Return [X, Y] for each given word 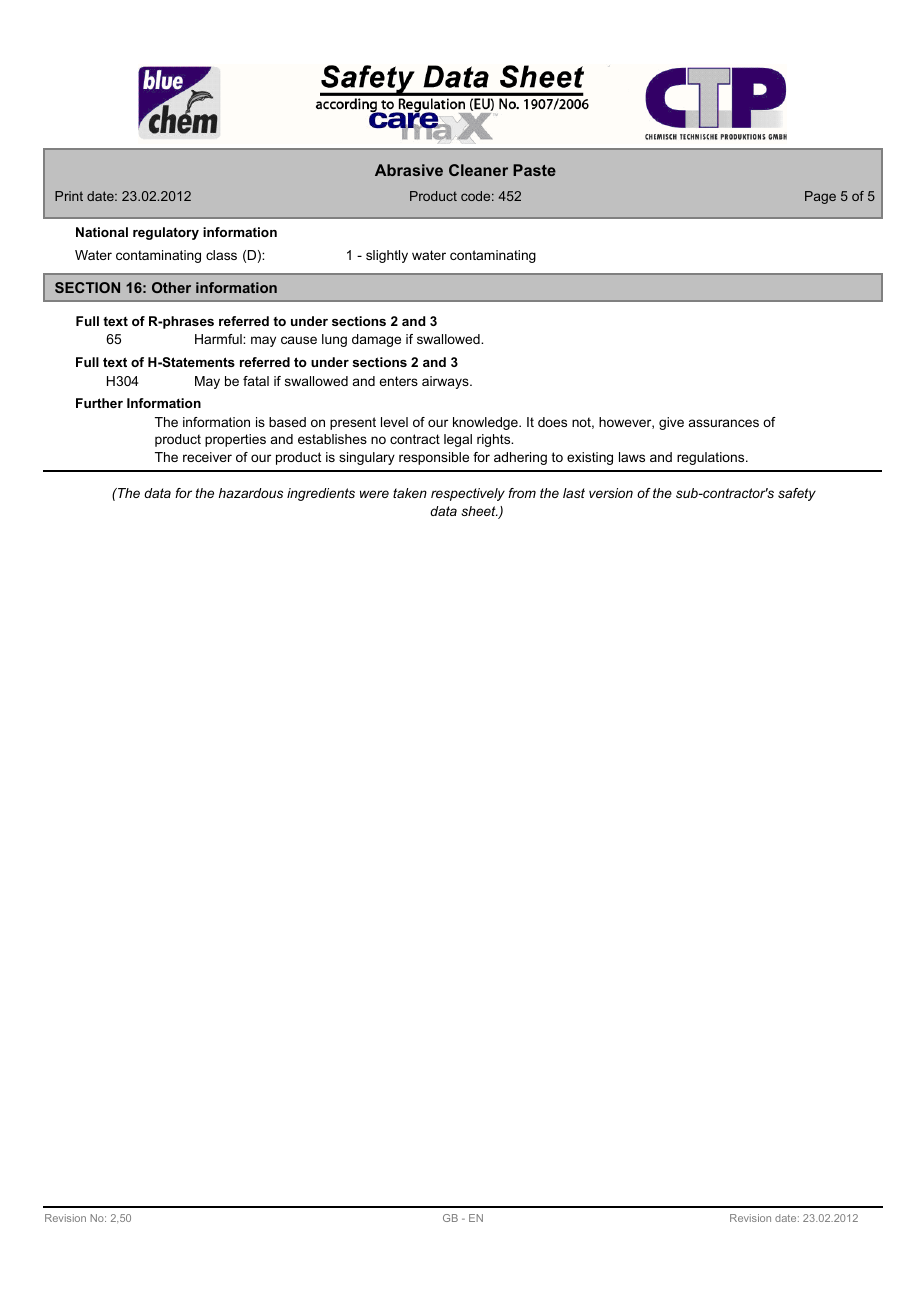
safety [797, 494]
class [221, 255]
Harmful [219, 339]
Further [99, 403]
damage [376, 340]
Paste [534, 170]
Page [820, 197]
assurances [724, 423]
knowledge [486, 423]
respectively [468, 494]
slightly [387, 256]
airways [446, 382]
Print [69, 196]
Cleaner [478, 170]
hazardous [251, 493]
